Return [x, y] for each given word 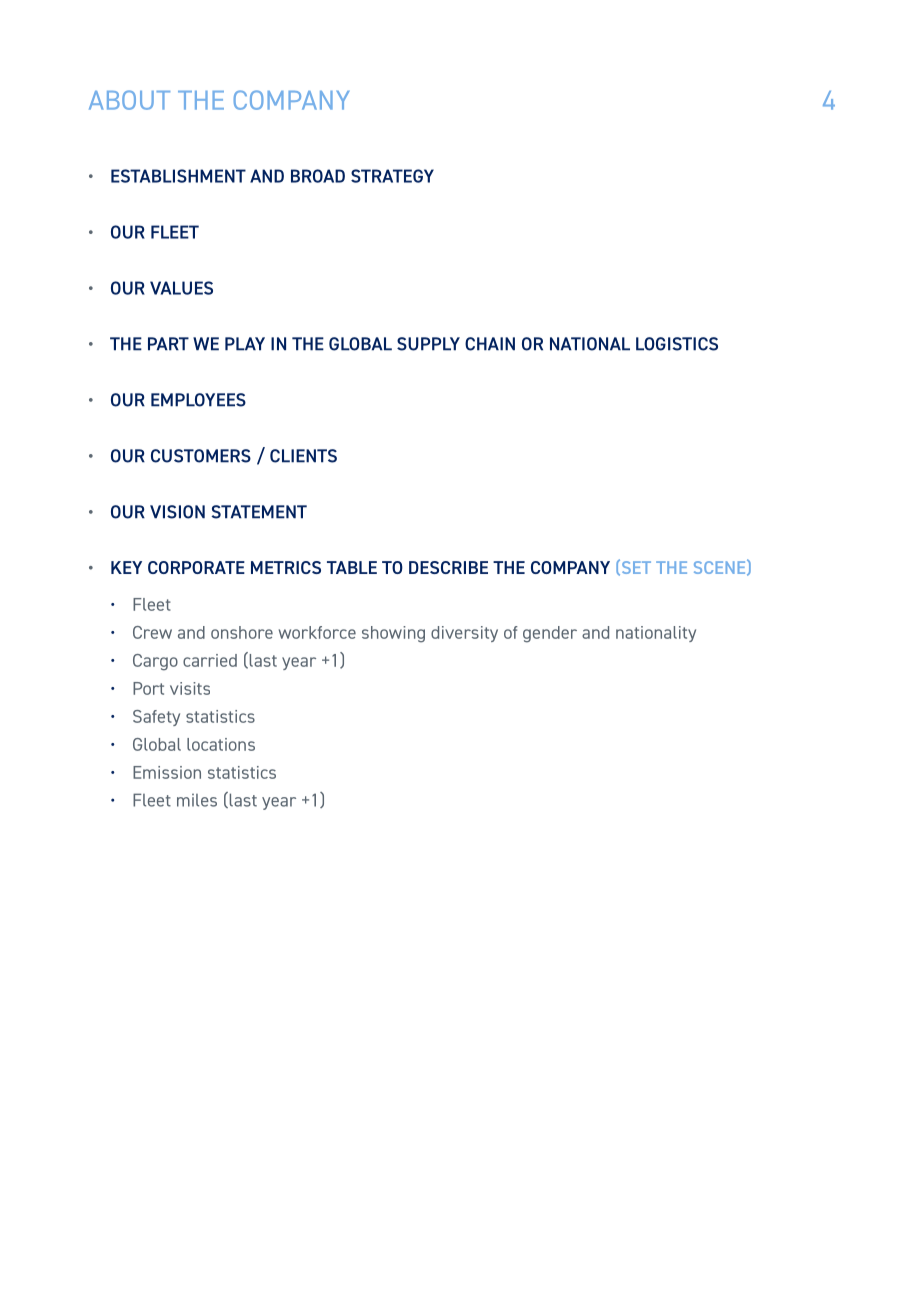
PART [168, 344]
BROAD [318, 176]
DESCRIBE [448, 567]
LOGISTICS [677, 344]
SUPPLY [428, 344]
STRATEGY [392, 176]
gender [550, 634]
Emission [167, 772]
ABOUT [129, 100]
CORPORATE [196, 567]
